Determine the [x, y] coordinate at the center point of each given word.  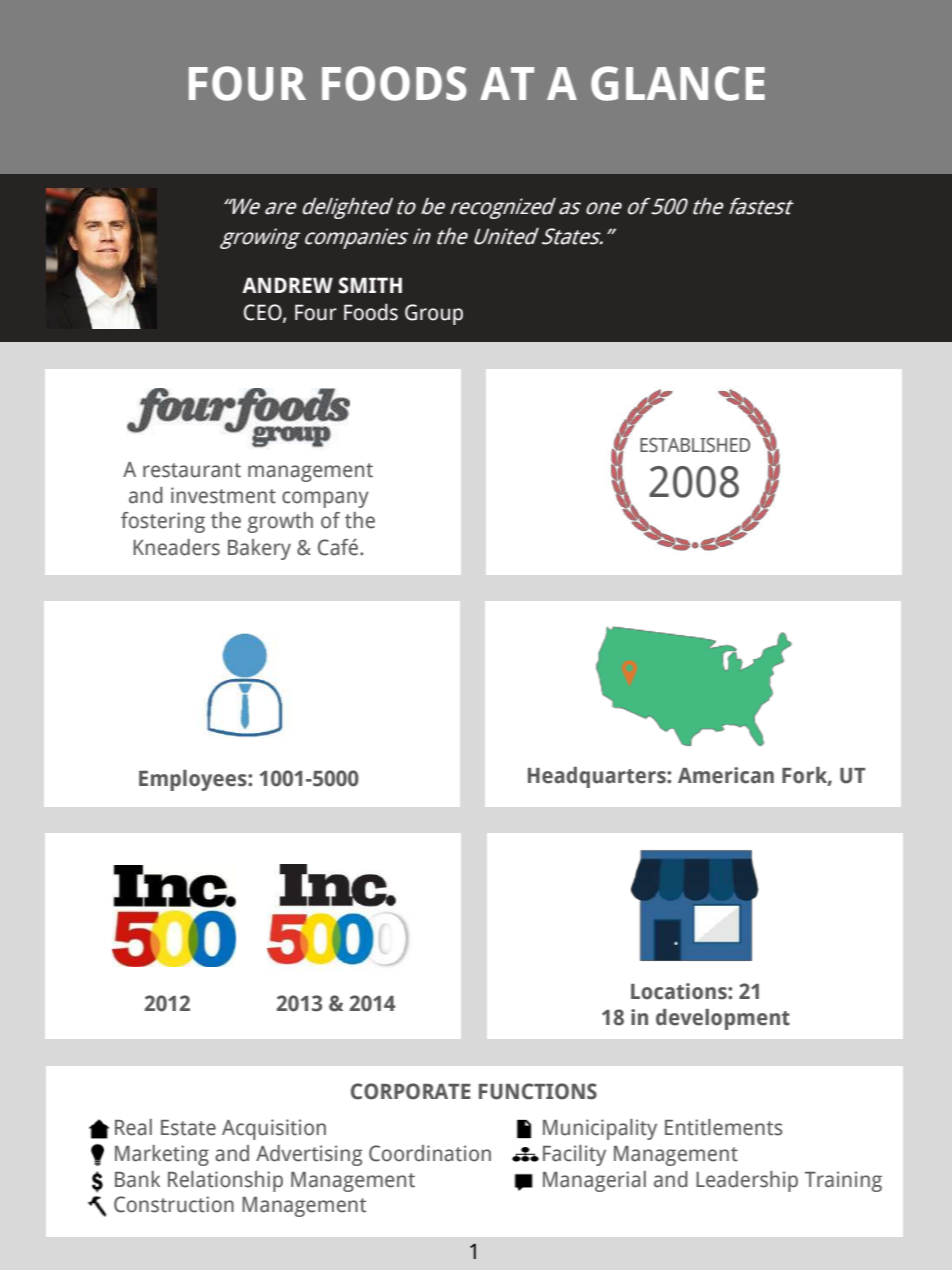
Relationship [225, 1181]
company [325, 499]
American [726, 775]
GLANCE [678, 83]
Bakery [259, 549]
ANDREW [287, 285]
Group [434, 314]
